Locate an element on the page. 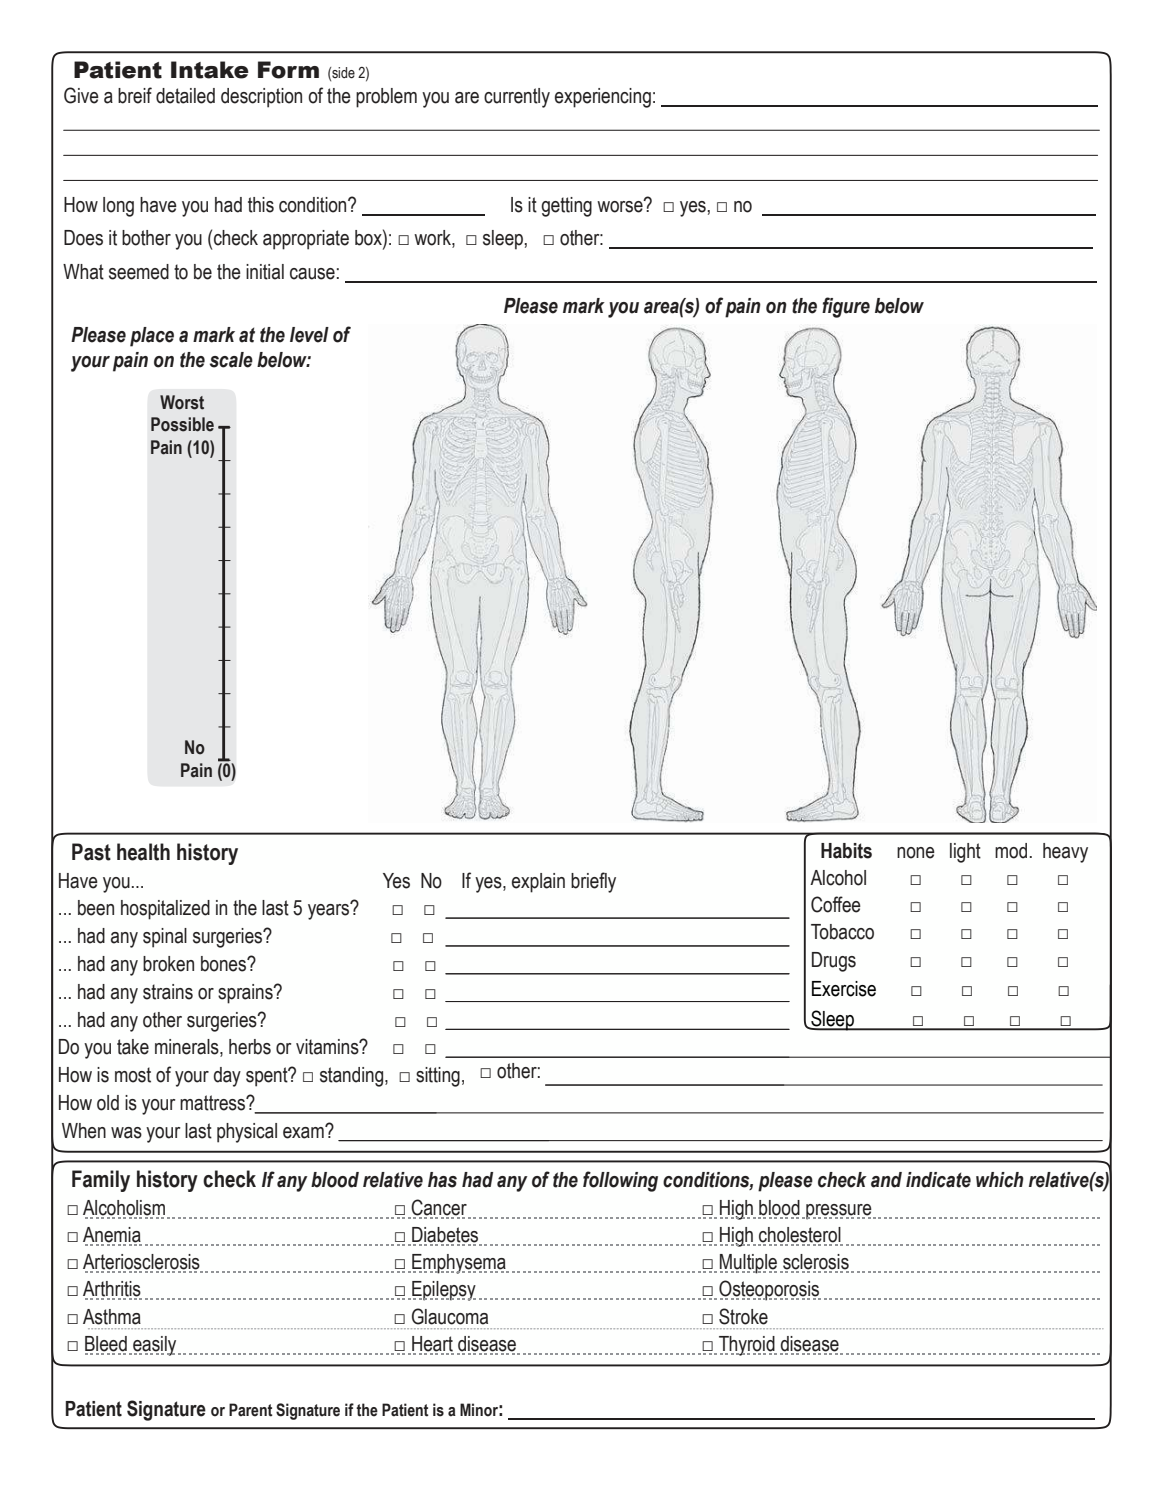 The image size is (1163, 1505). detailed is located at coordinates (185, 96).
